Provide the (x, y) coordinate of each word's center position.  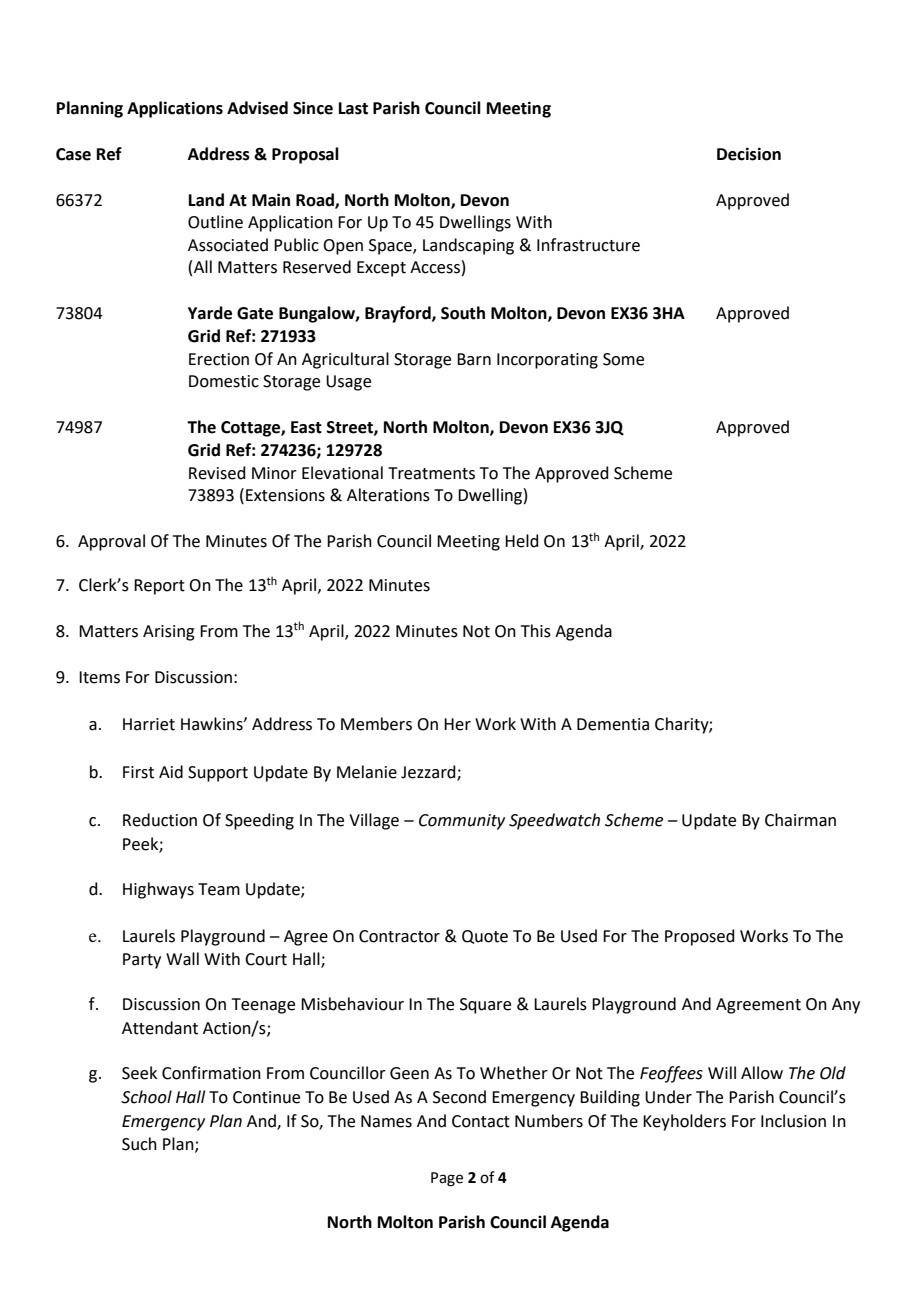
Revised (217, 473)
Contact (481, 1121)
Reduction (160, 820)
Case (73, 154)
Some (623, 359)
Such (139, 1144)
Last (353, 108)
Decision (749, 154)
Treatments (431, 473)
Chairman (800, 820)
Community (462, 822)
